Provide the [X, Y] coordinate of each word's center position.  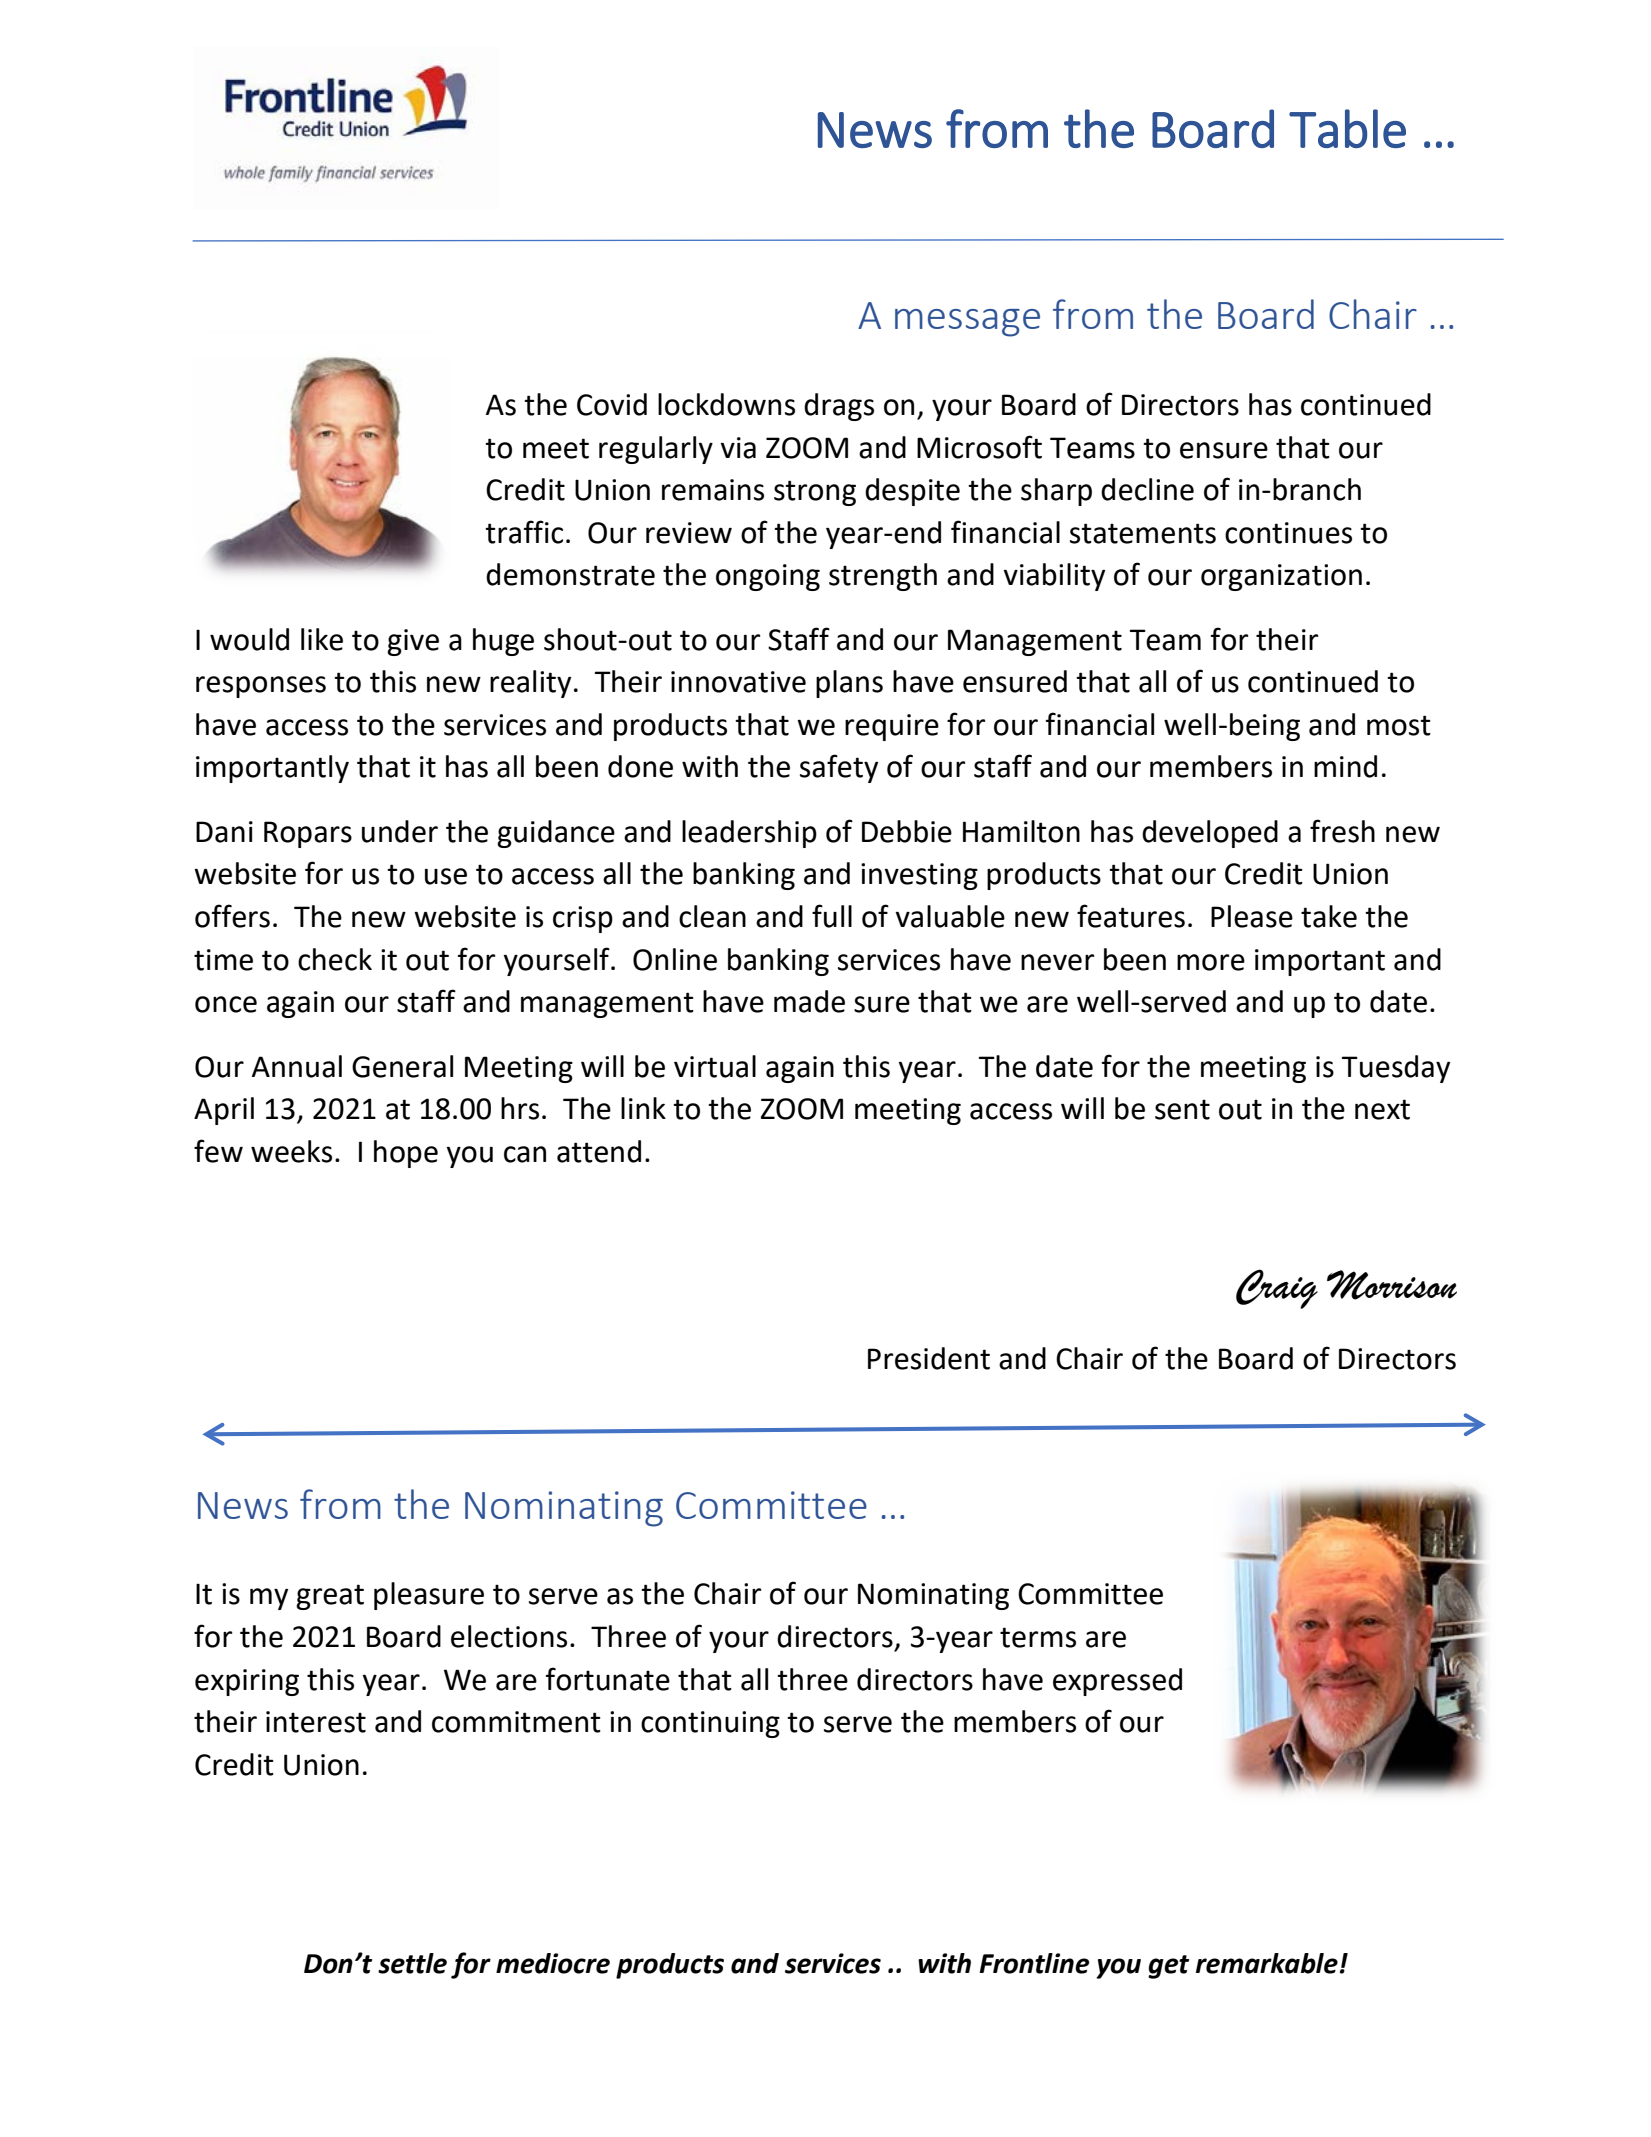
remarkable [1267, 1963]
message [967, 323]
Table [1347, 128]
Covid [612, 404]
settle [412, 1963]
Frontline [1034, 1963]
